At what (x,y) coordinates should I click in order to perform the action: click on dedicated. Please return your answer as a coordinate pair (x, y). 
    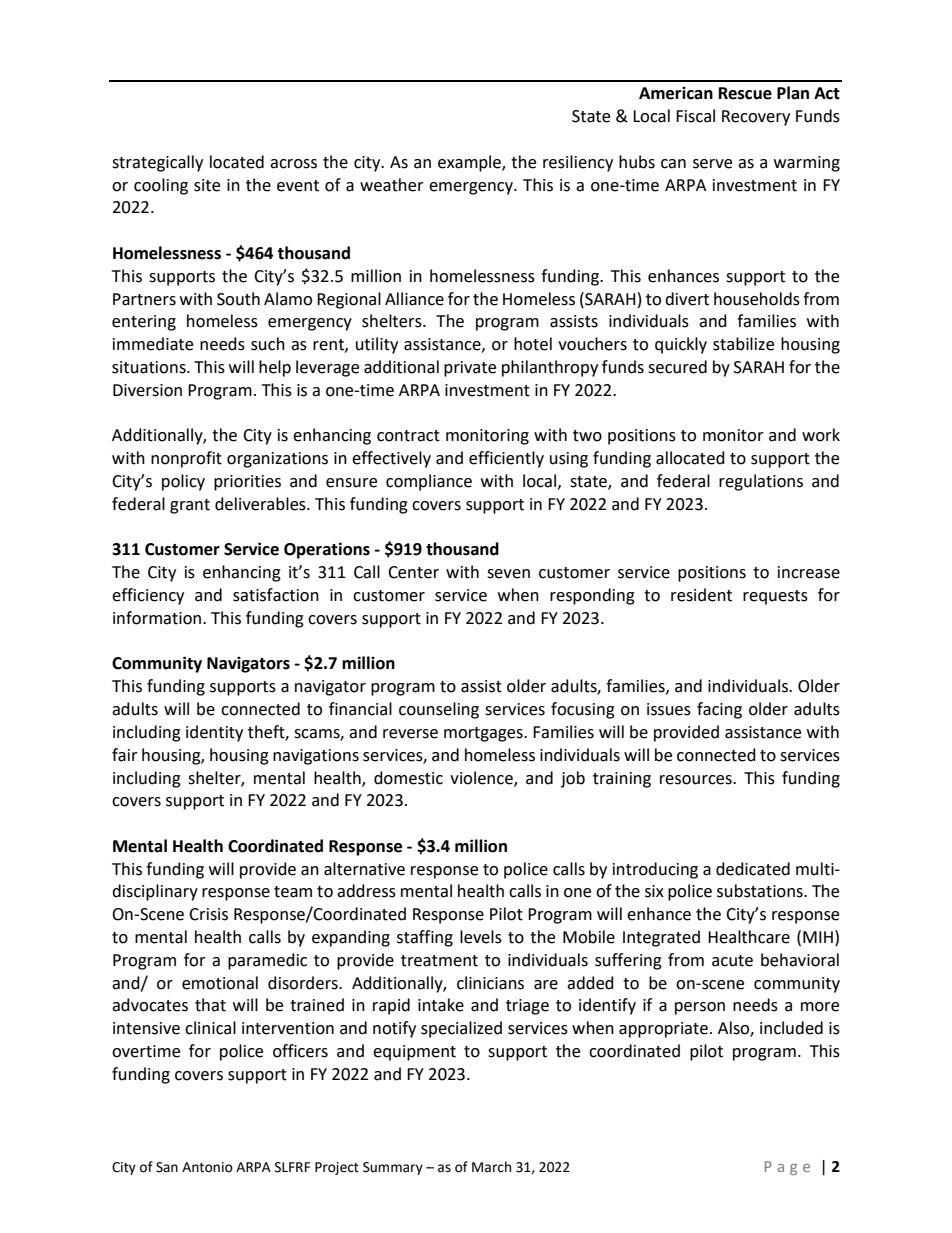
    Looking at the image, I should click on (753, 869).
